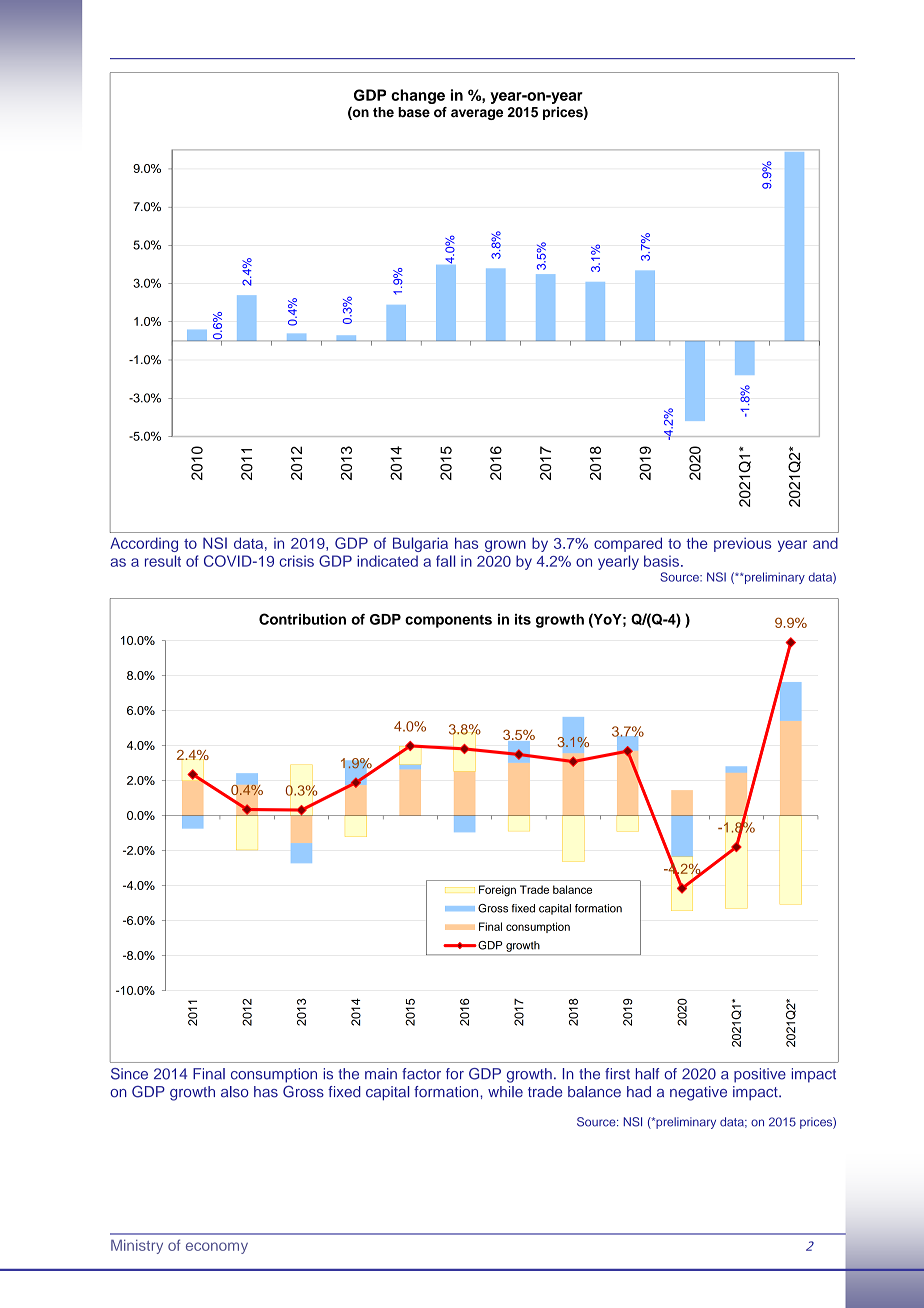 Image resolution: width=924 pixels, height=1308 pixels. Describe the element at coordinates (698, 1093) in the screenshot. I see `negative` at that location.
